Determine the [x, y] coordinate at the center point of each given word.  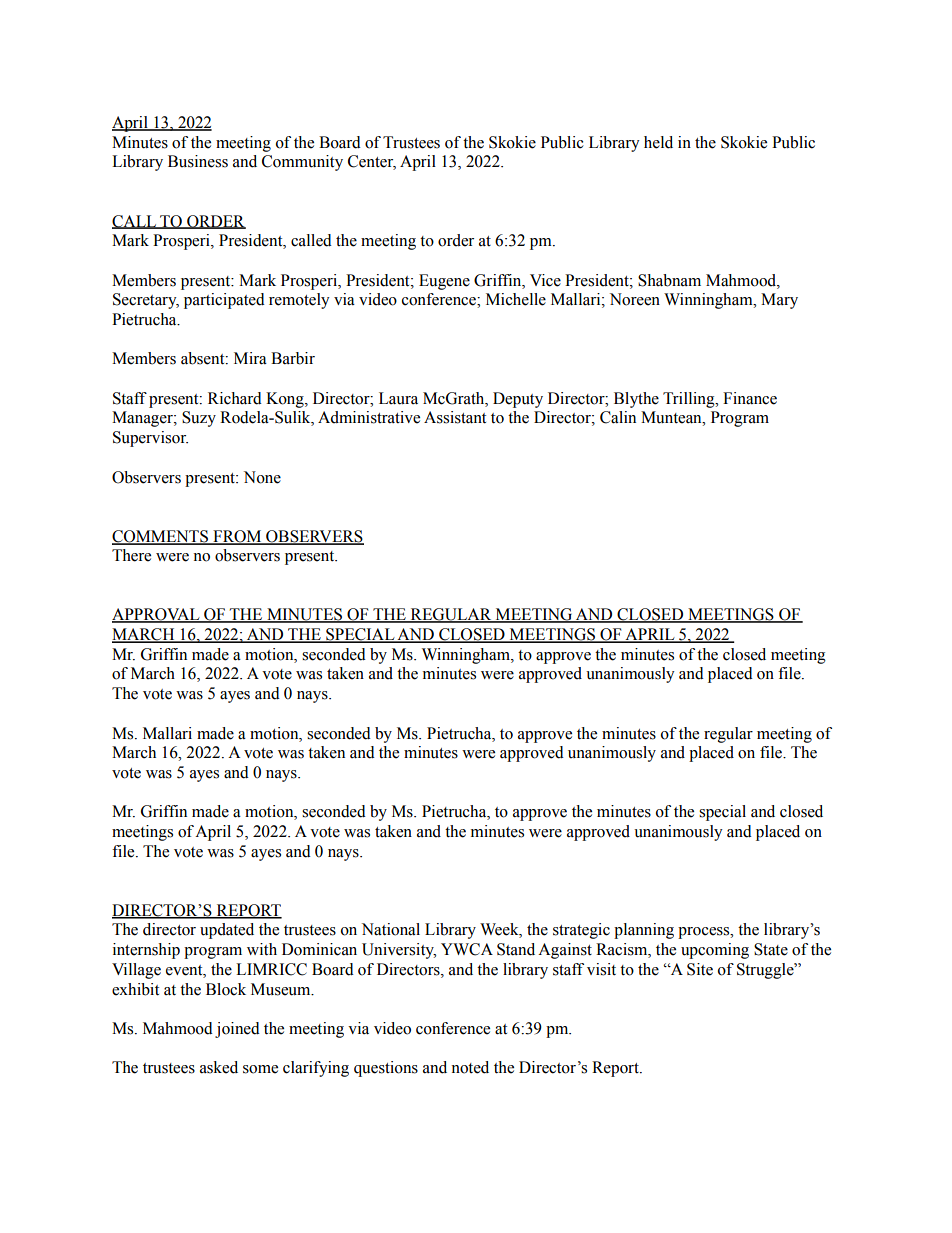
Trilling [690, 400]
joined [237, 1030]
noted [470, 1067]
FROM [237, 537]
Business [198, 161]
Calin [618, 417]
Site [700, 969]
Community [302, 163]
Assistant [455, 417]
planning [644, 931]
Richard [235, 398]
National [391, 929]
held [658, 142]
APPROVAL [157, 615]
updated [227, 931]
